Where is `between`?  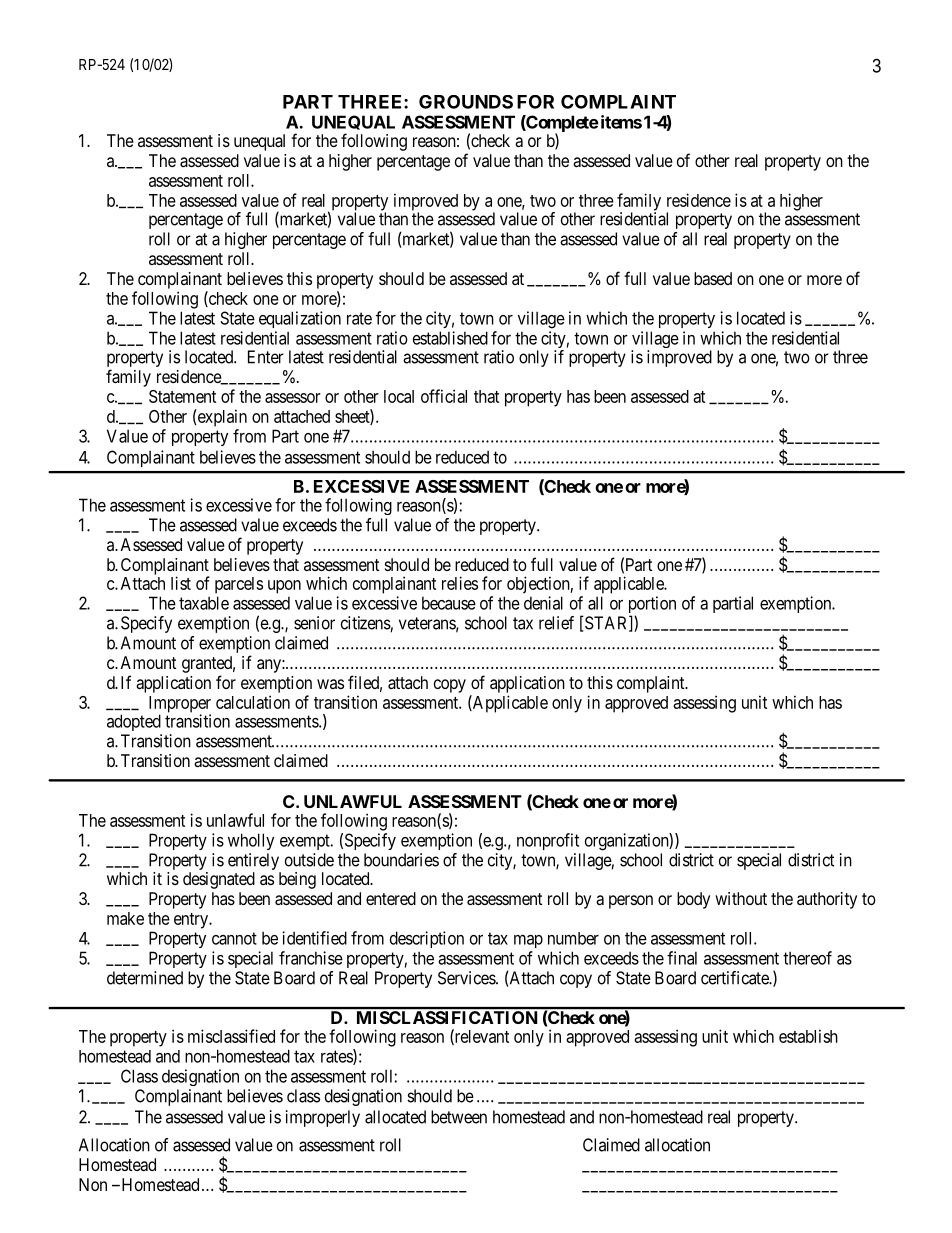 between is located at coordinates (459, 1117).
